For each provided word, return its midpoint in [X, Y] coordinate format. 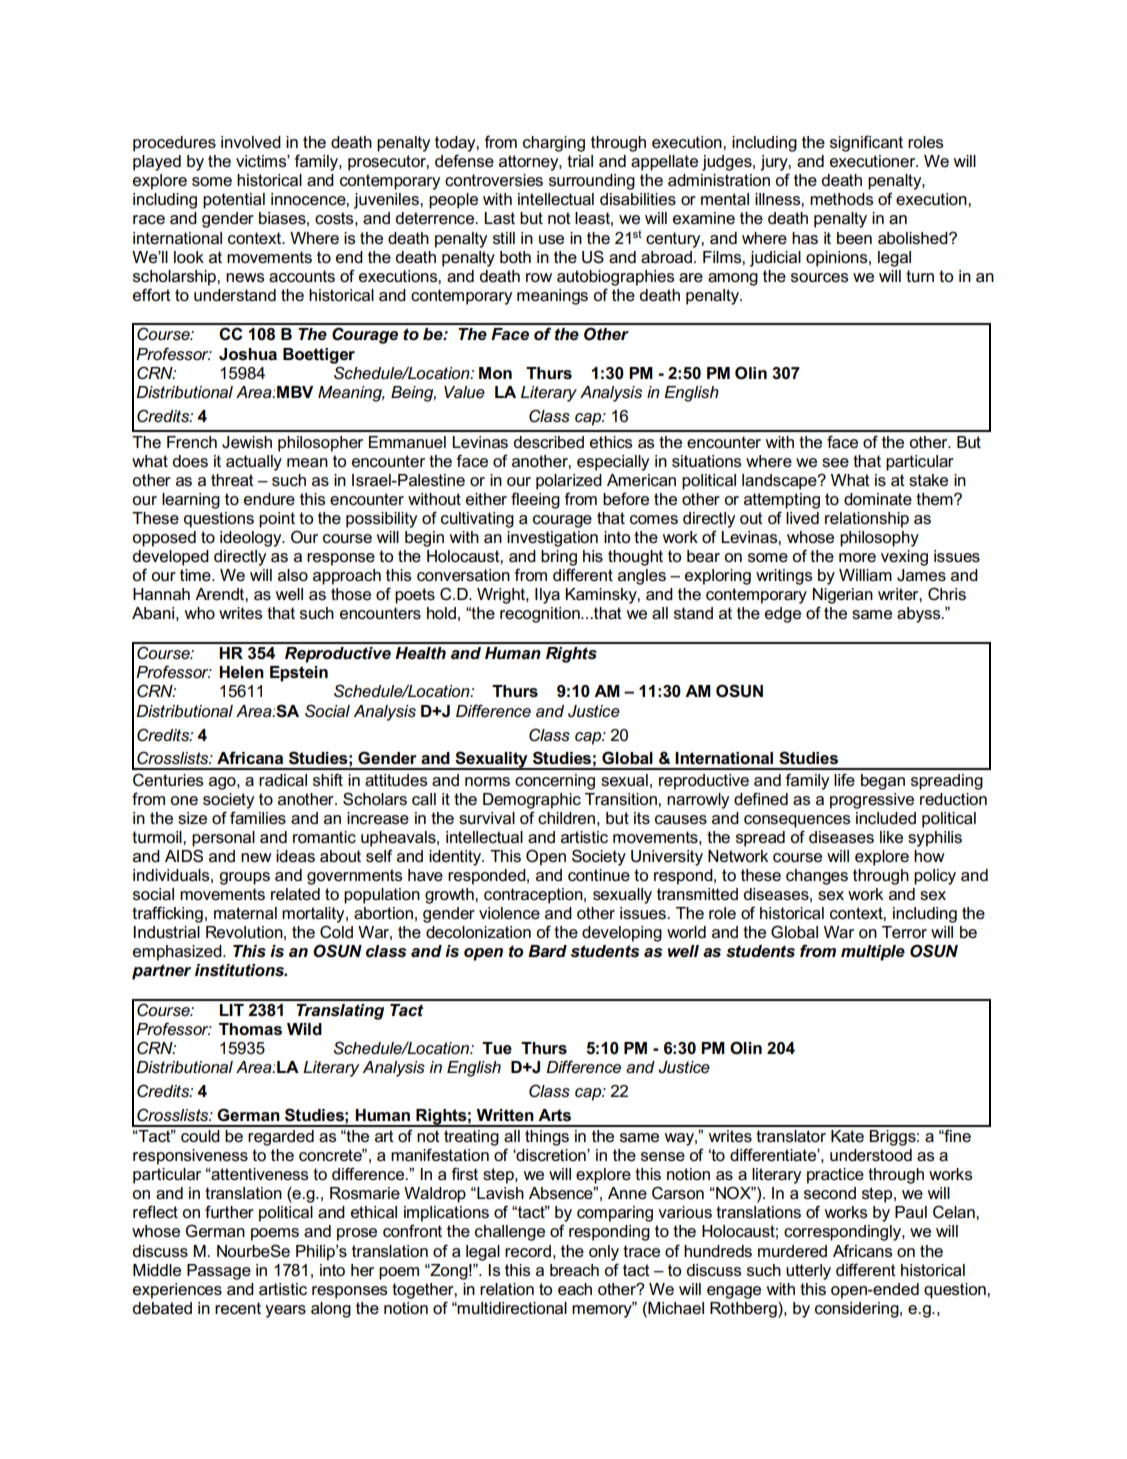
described [548, 442]
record [528, 1251]
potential [234, 201]
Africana [250, 758]
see [835, 463]
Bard [547, 951]
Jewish [247, 442]
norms [487, 782]
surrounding [592, 182]
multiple [873, 953]
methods [841, 199]
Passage [219, 1272]
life [844, 780]
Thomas [250, 1029]
